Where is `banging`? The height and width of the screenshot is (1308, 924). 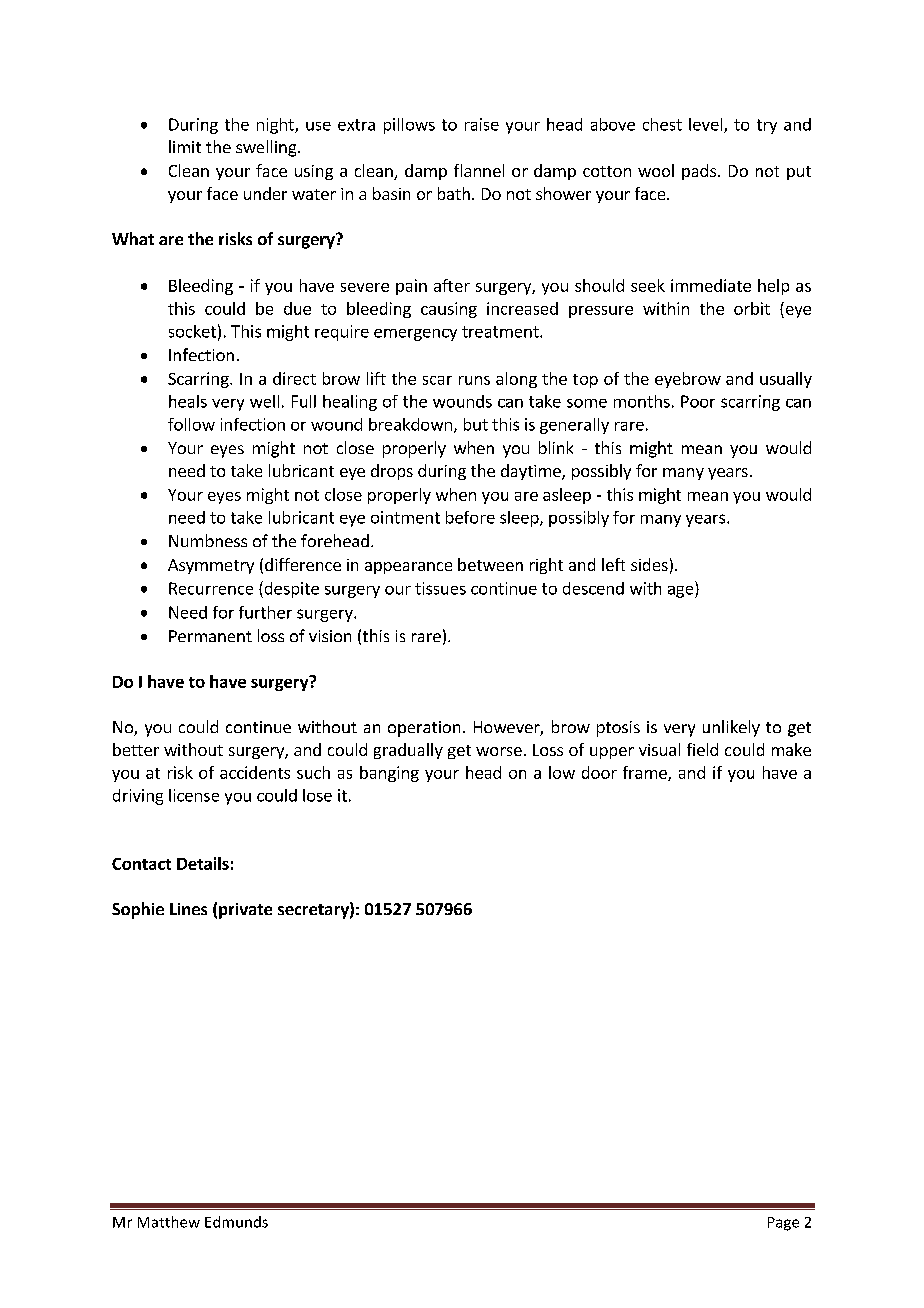
banging is located at coordinates (389, 774).
